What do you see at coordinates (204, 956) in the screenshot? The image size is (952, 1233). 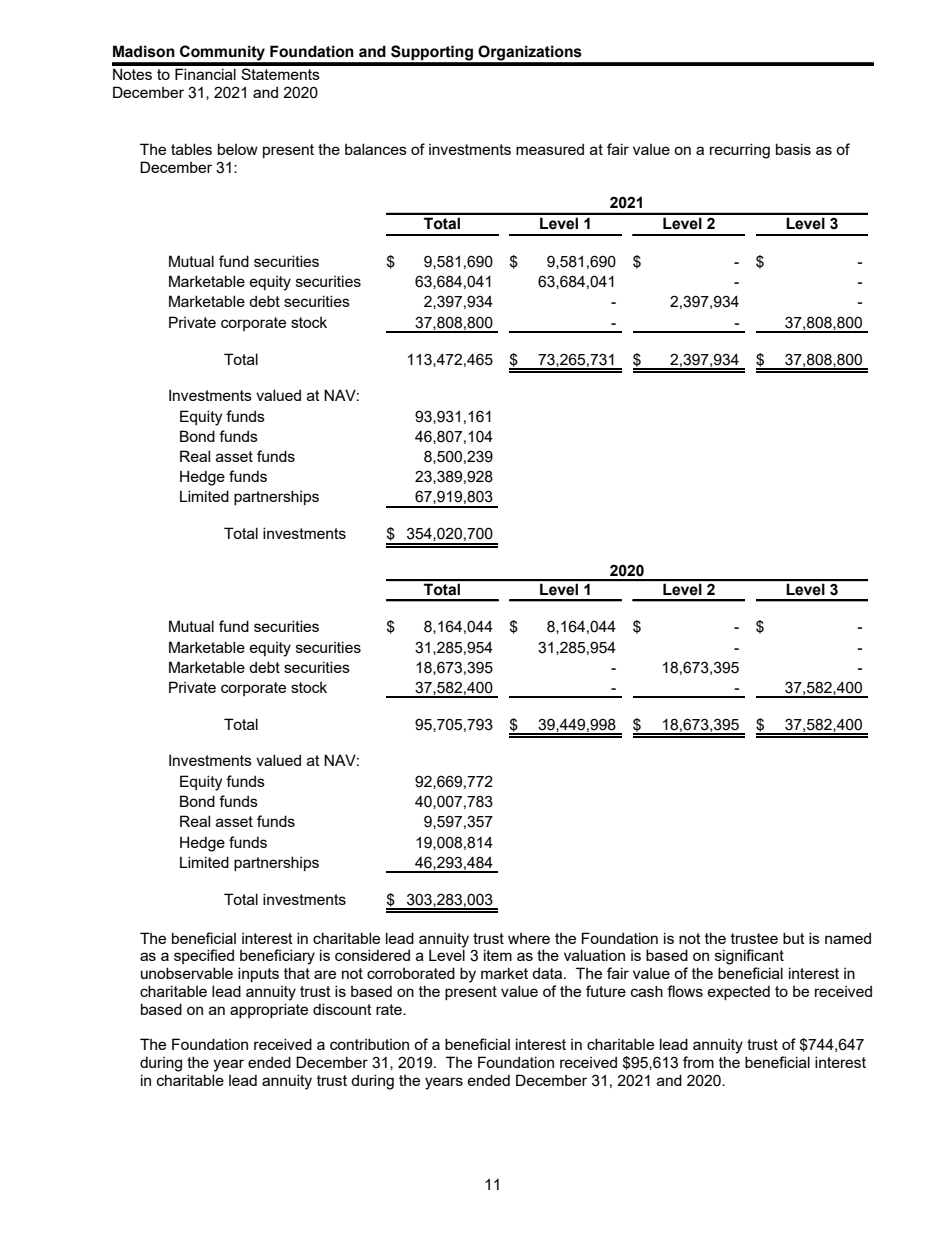 I see `specified` at bounding box center [204, 956].
